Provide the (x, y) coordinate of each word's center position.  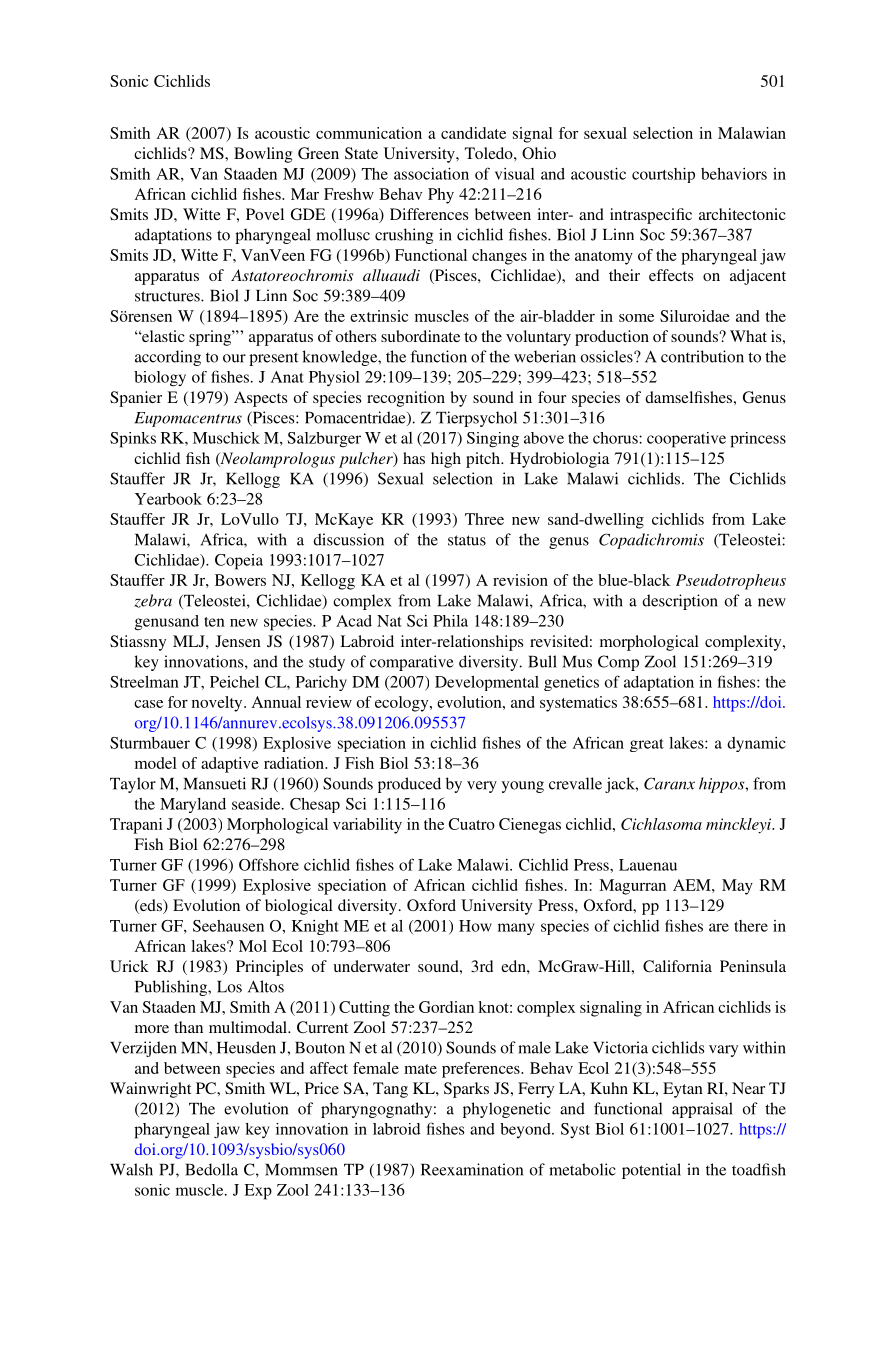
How (475, 926)
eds (151, 906)
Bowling (263, 155)
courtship (663, 175)
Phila (450, 621)
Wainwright (150, 1090)
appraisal (702, 1110)
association (431, 173)
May (737, 887)
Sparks (466, 1090)
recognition (406, 399)
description (680, 602)
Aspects (260, 399)
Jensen (238, 641)
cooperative (686, 440)
